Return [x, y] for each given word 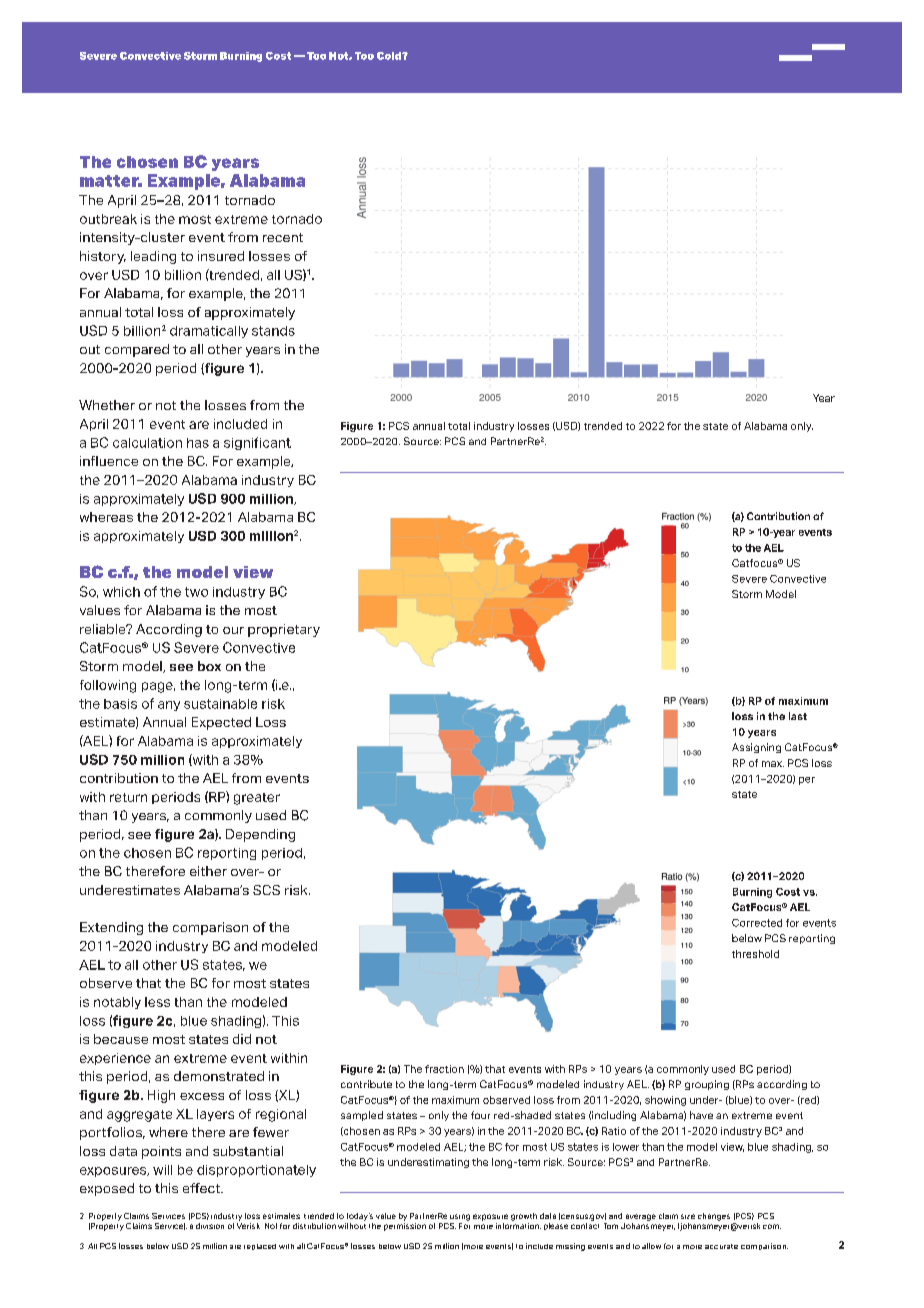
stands [273, 331]
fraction [444, 1069]
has [198, 443]
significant [257, 443]
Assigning [756, 748]
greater [257, 799]
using [460, 1217]
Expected [221, 723]
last [798, 716]
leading [153, 257]
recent [283, 237]
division [210, 1226]
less [157, 1002]
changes [714, 1217]
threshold [755, 954]
